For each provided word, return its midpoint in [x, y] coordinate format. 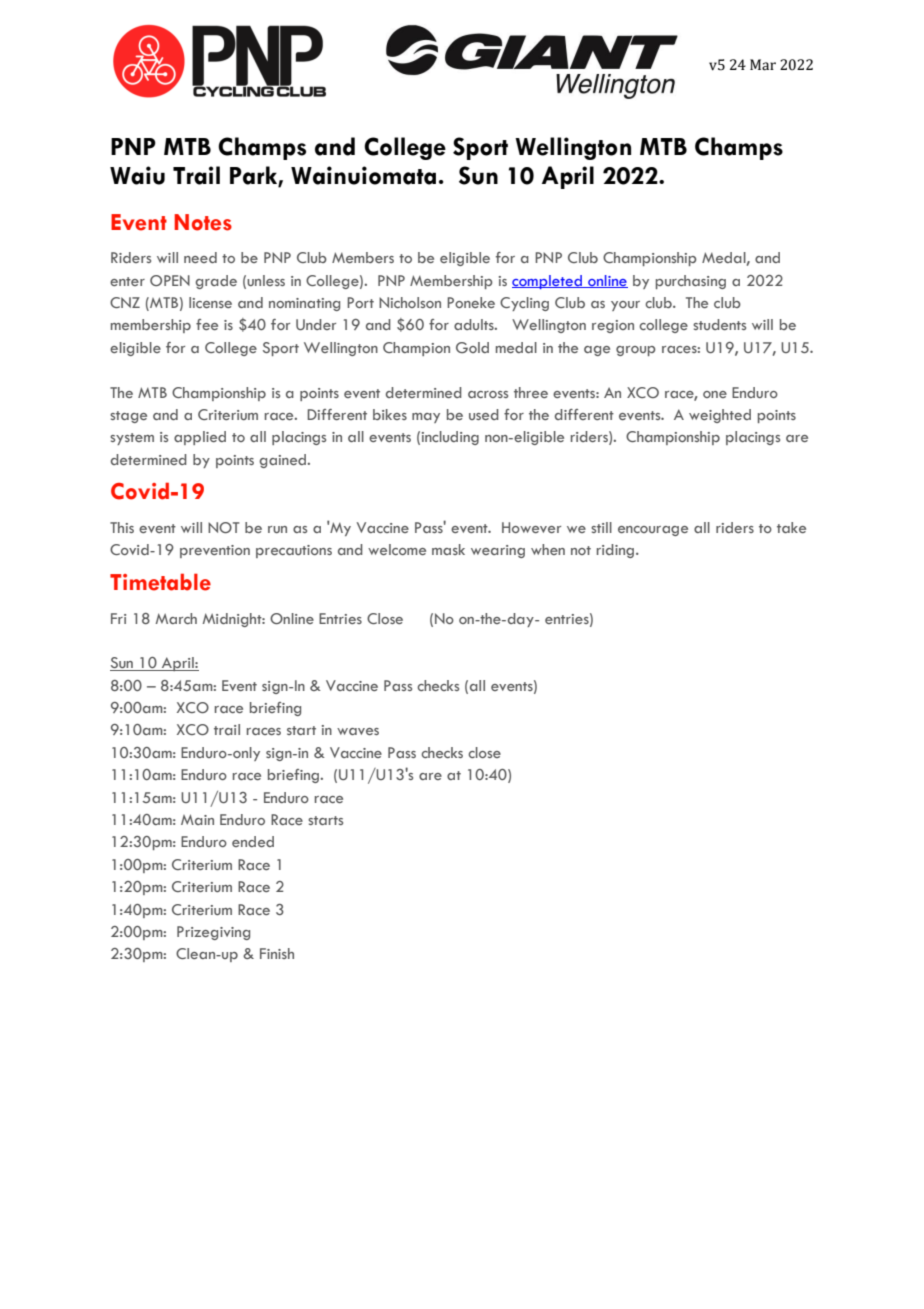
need [200, 257]
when [548, 549]
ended [253, 841]
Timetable [160, 582]
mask [448, 549]
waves [358, 731]
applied [200, 438]
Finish [277, 953]
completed [548, 282]
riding [617, 551]
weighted [720, 416]
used [484, 414]
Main [197, 819]
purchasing [691, 282]
